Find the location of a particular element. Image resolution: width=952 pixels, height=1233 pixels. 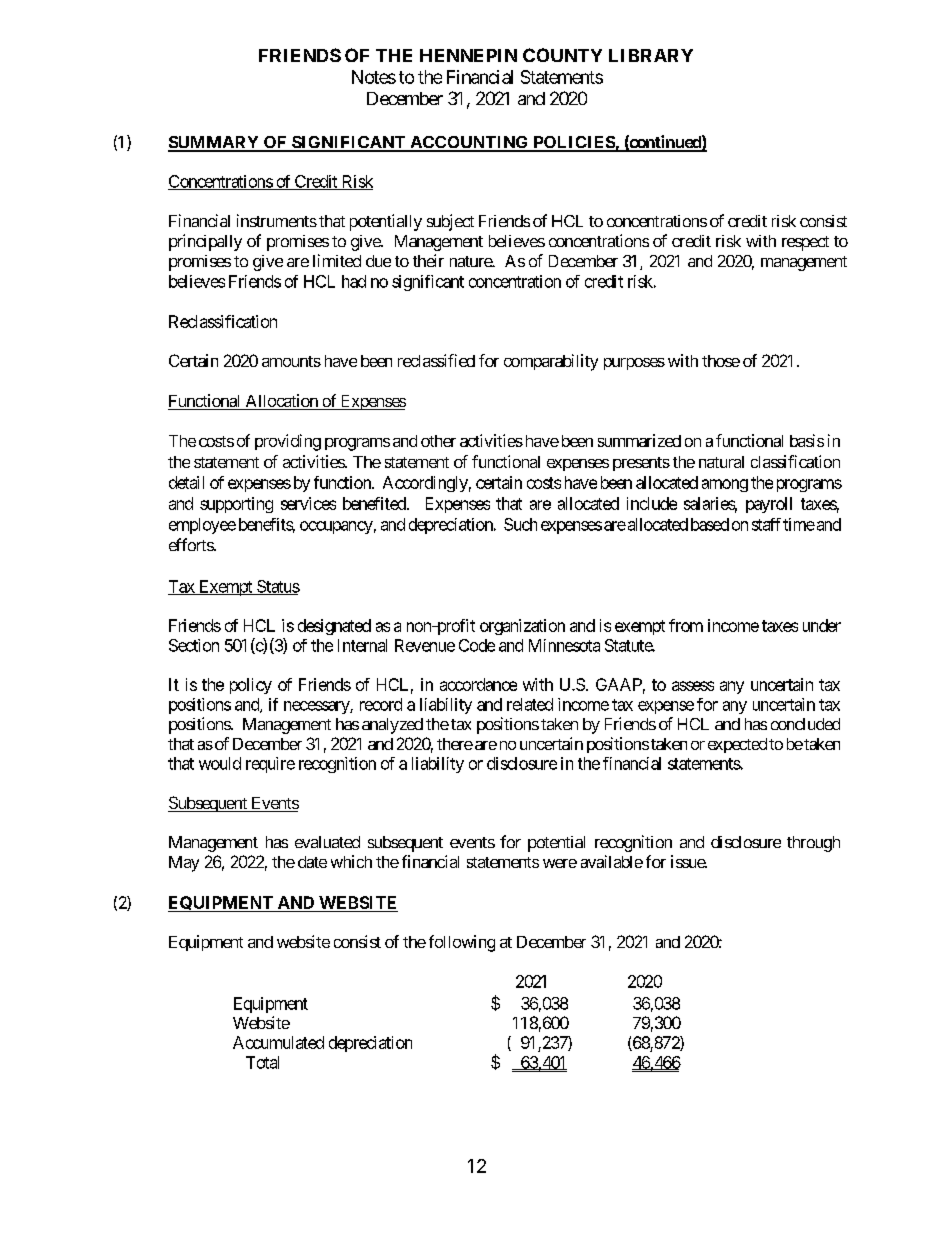

natural is located at coordinates (721, 462).
